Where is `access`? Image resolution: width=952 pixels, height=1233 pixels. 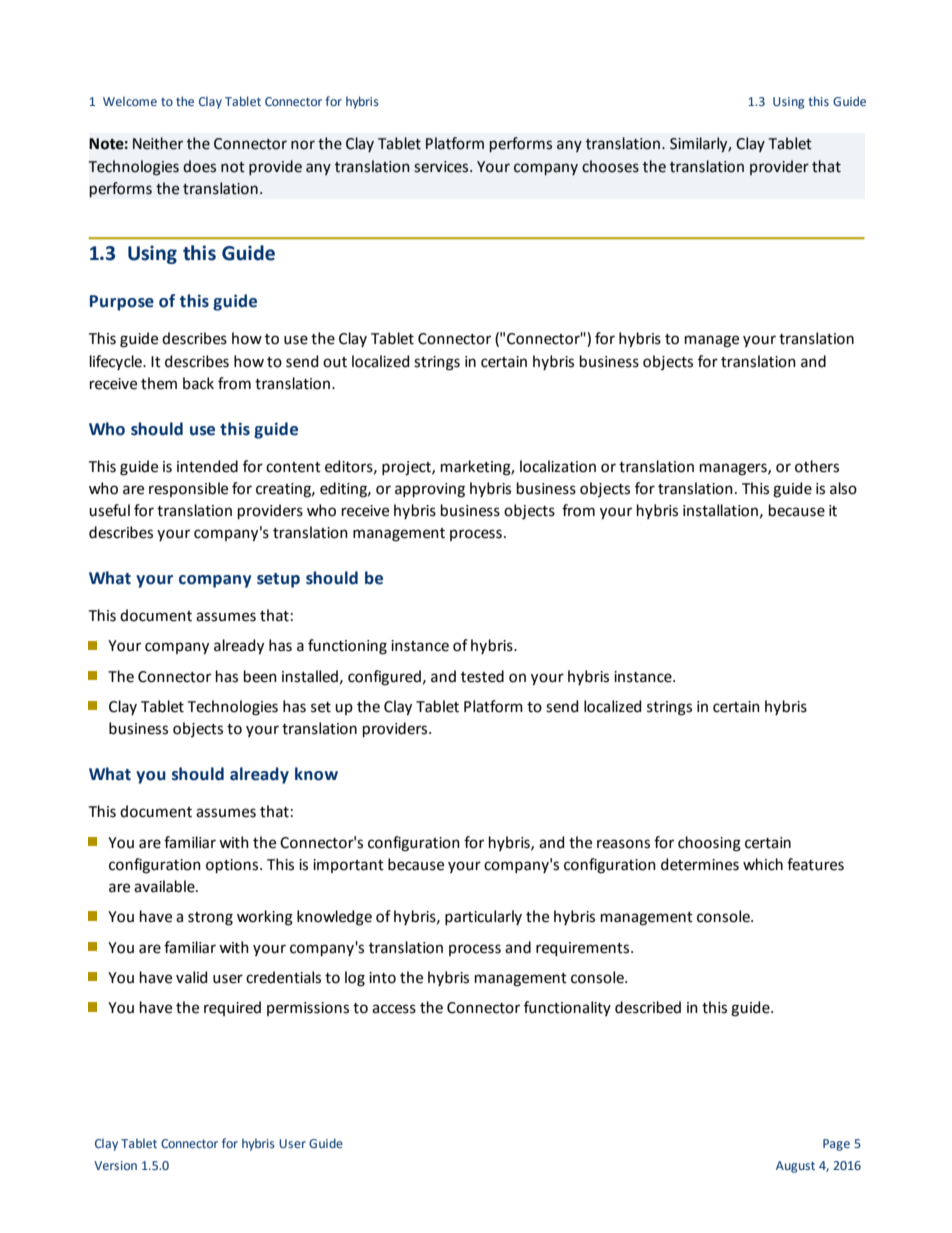 access is located at coordinates (394, 1009).
